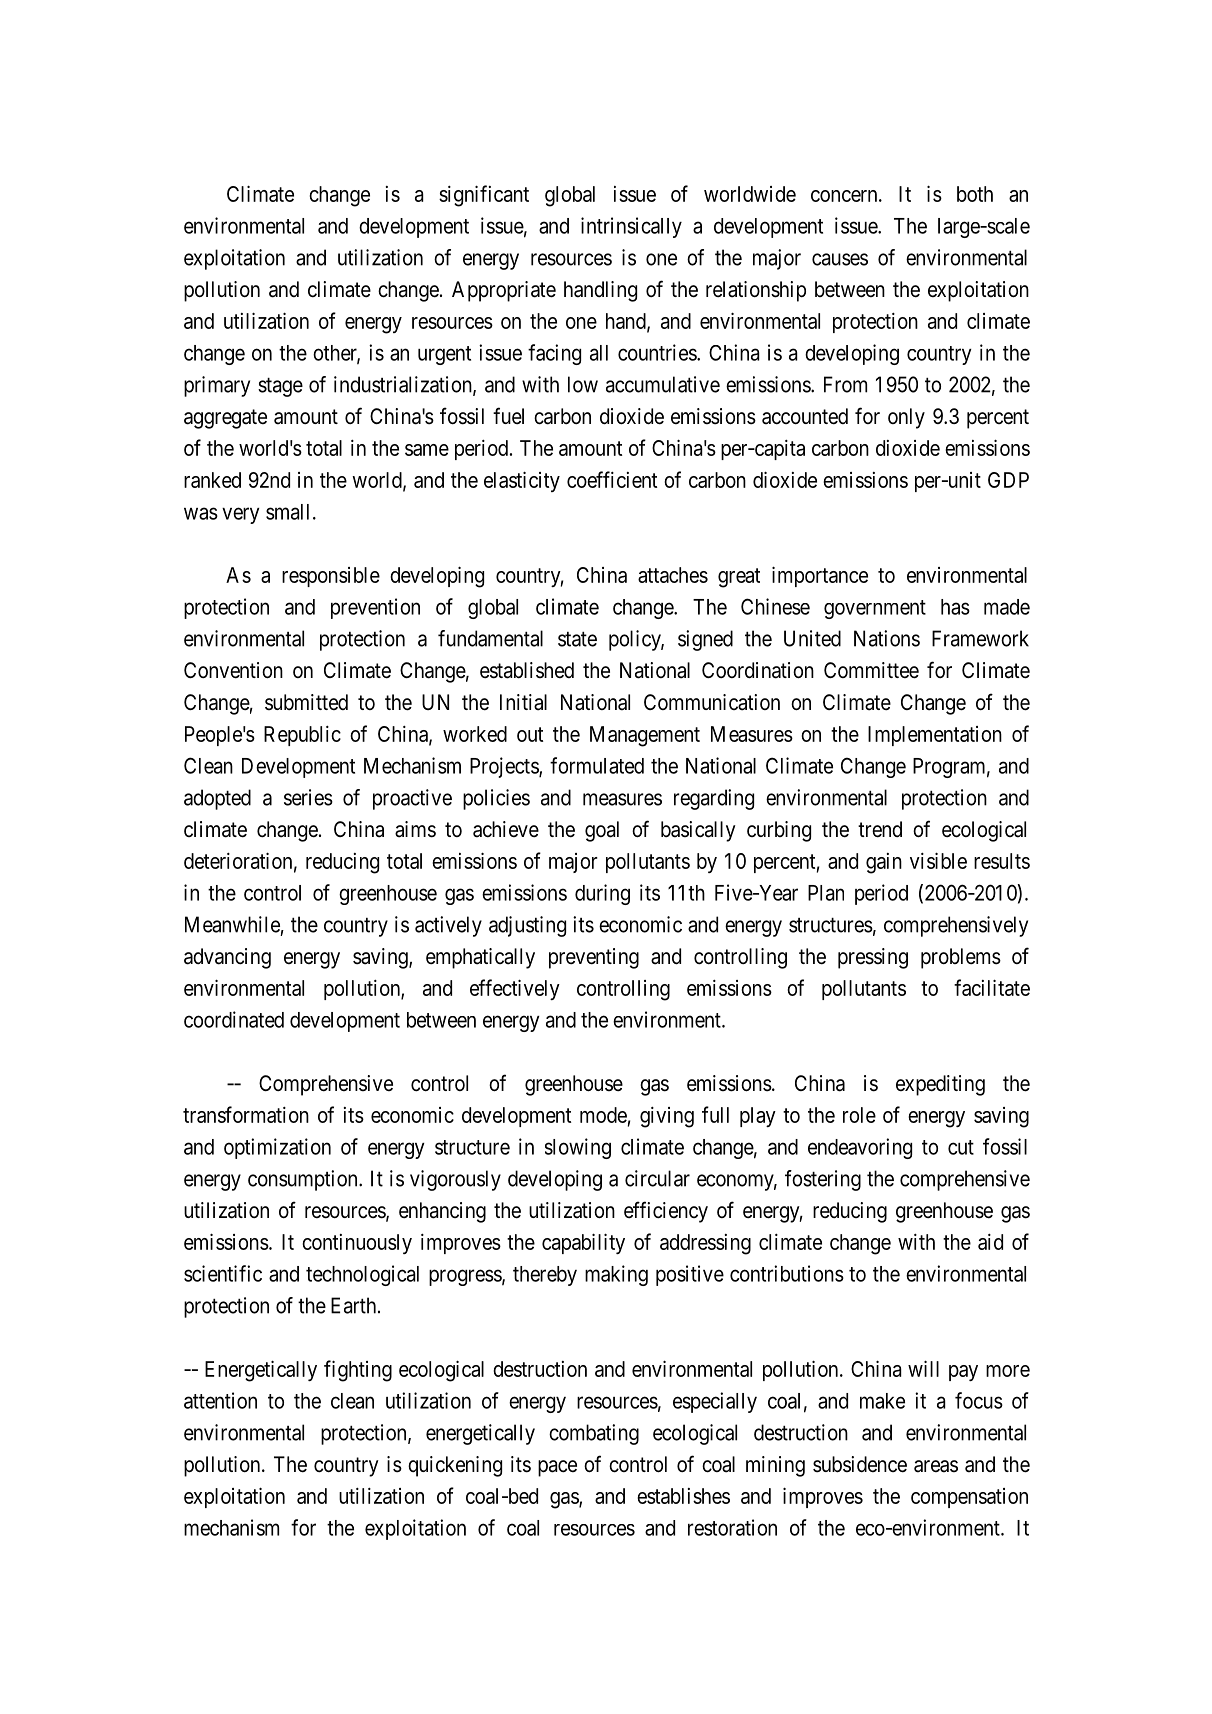 This screenshot has width=1212, height=1714. I want to click on small, so click(290, 512).
